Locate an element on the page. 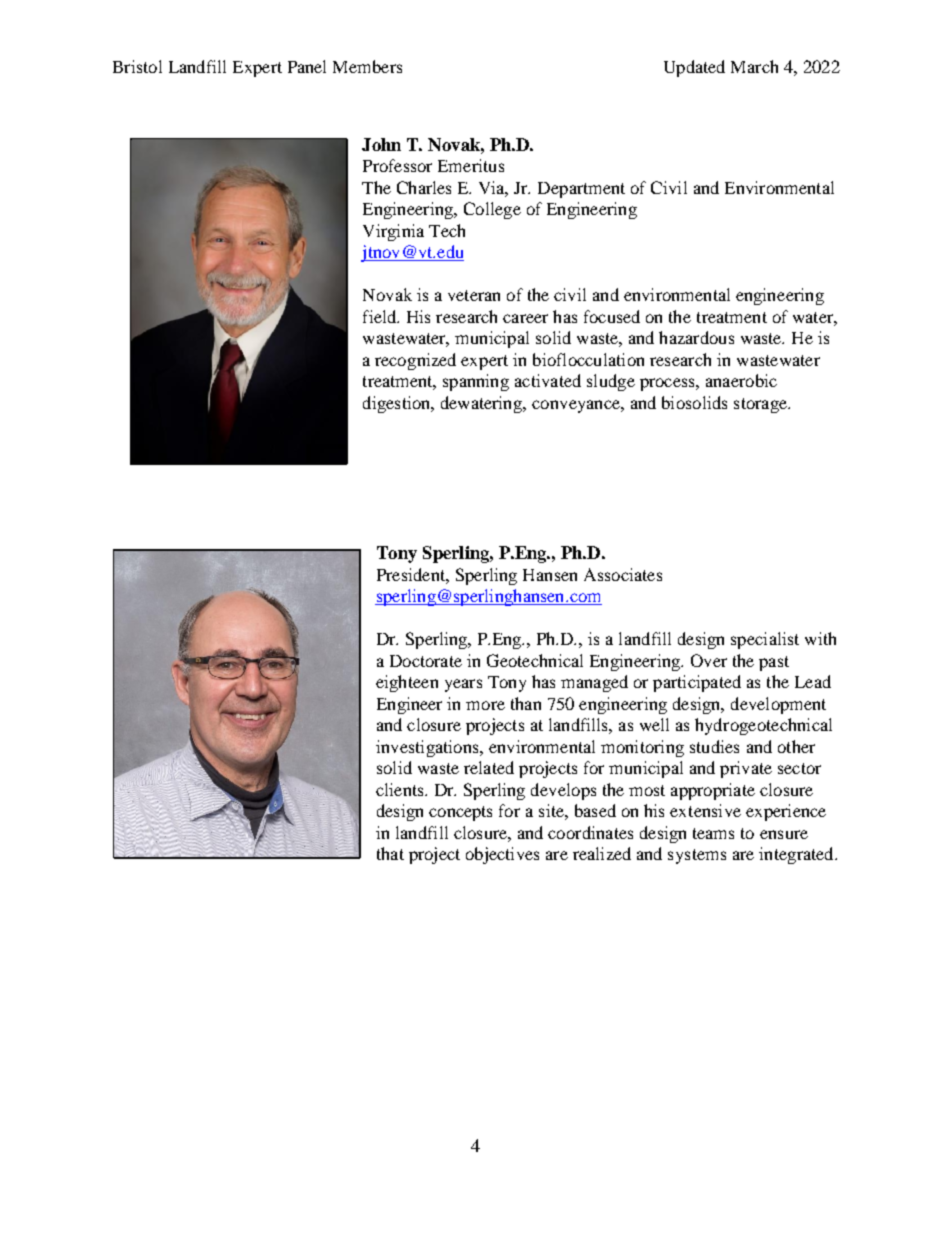 Image resolution: width=952 pixels, height=1233 pixels. Members is located at coordinates (367, 66).
